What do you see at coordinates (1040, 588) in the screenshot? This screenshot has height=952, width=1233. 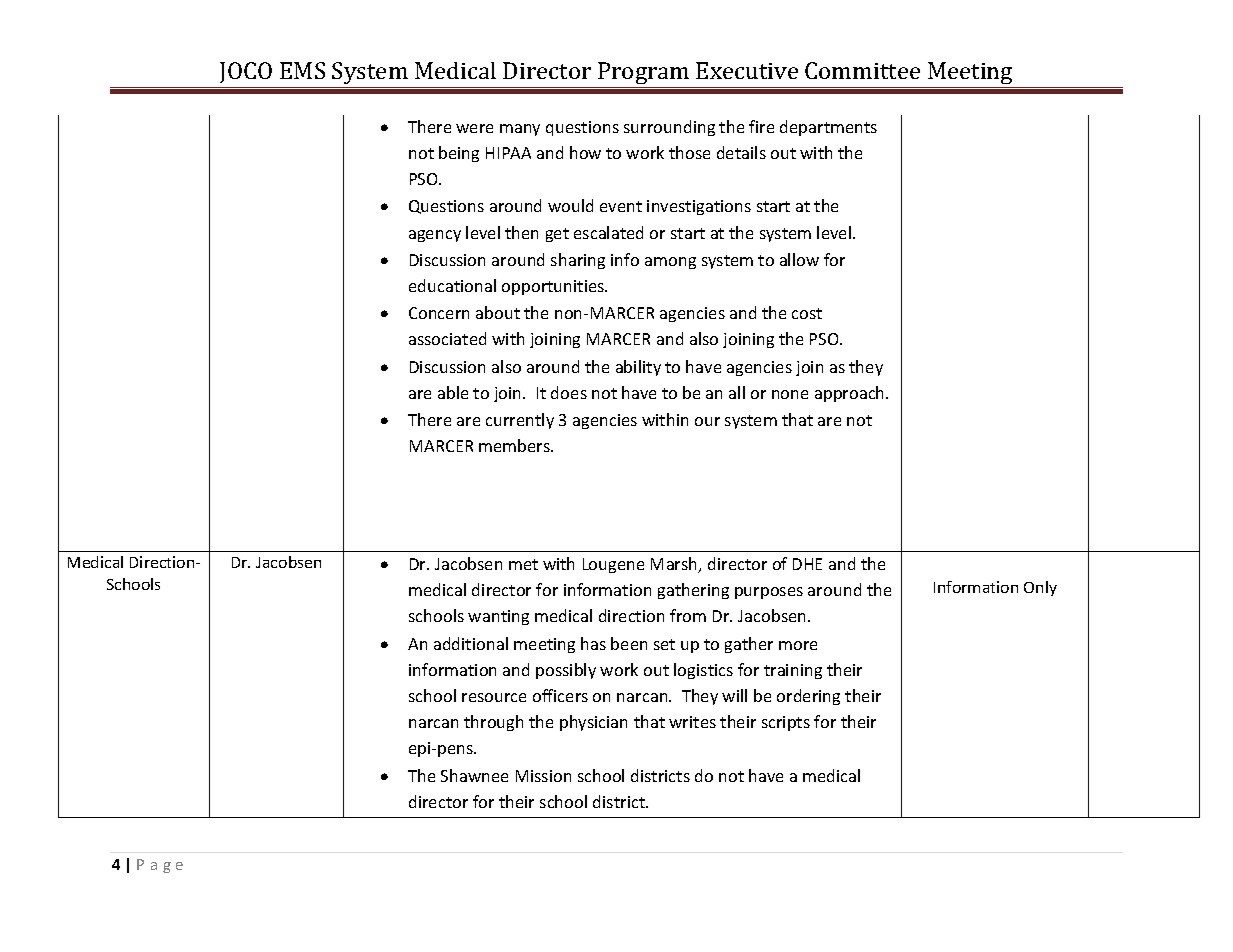 I see `Only` at bounding box center [1040, 588].
